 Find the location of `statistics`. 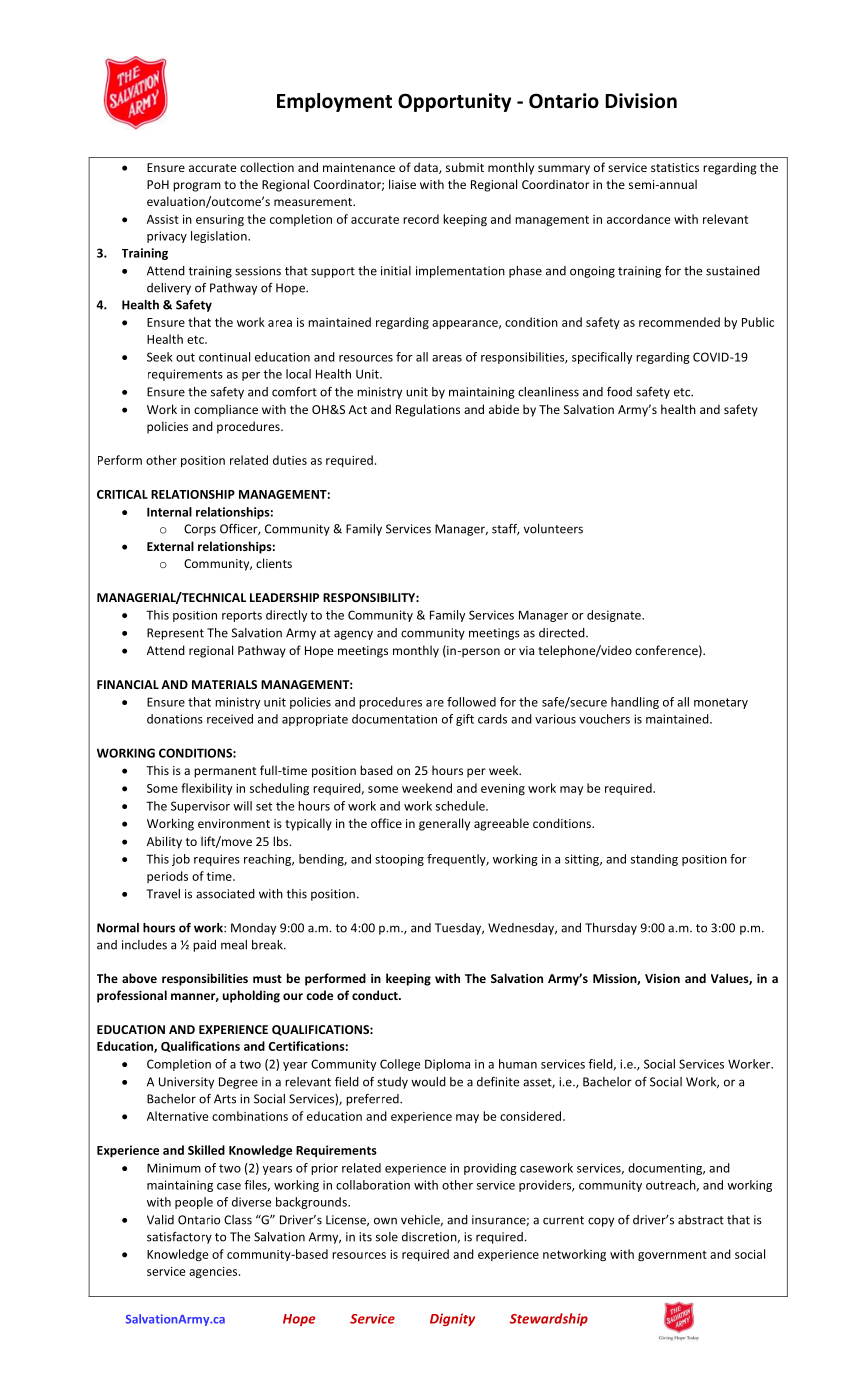

statistics is located at coordinates (675, 167).
